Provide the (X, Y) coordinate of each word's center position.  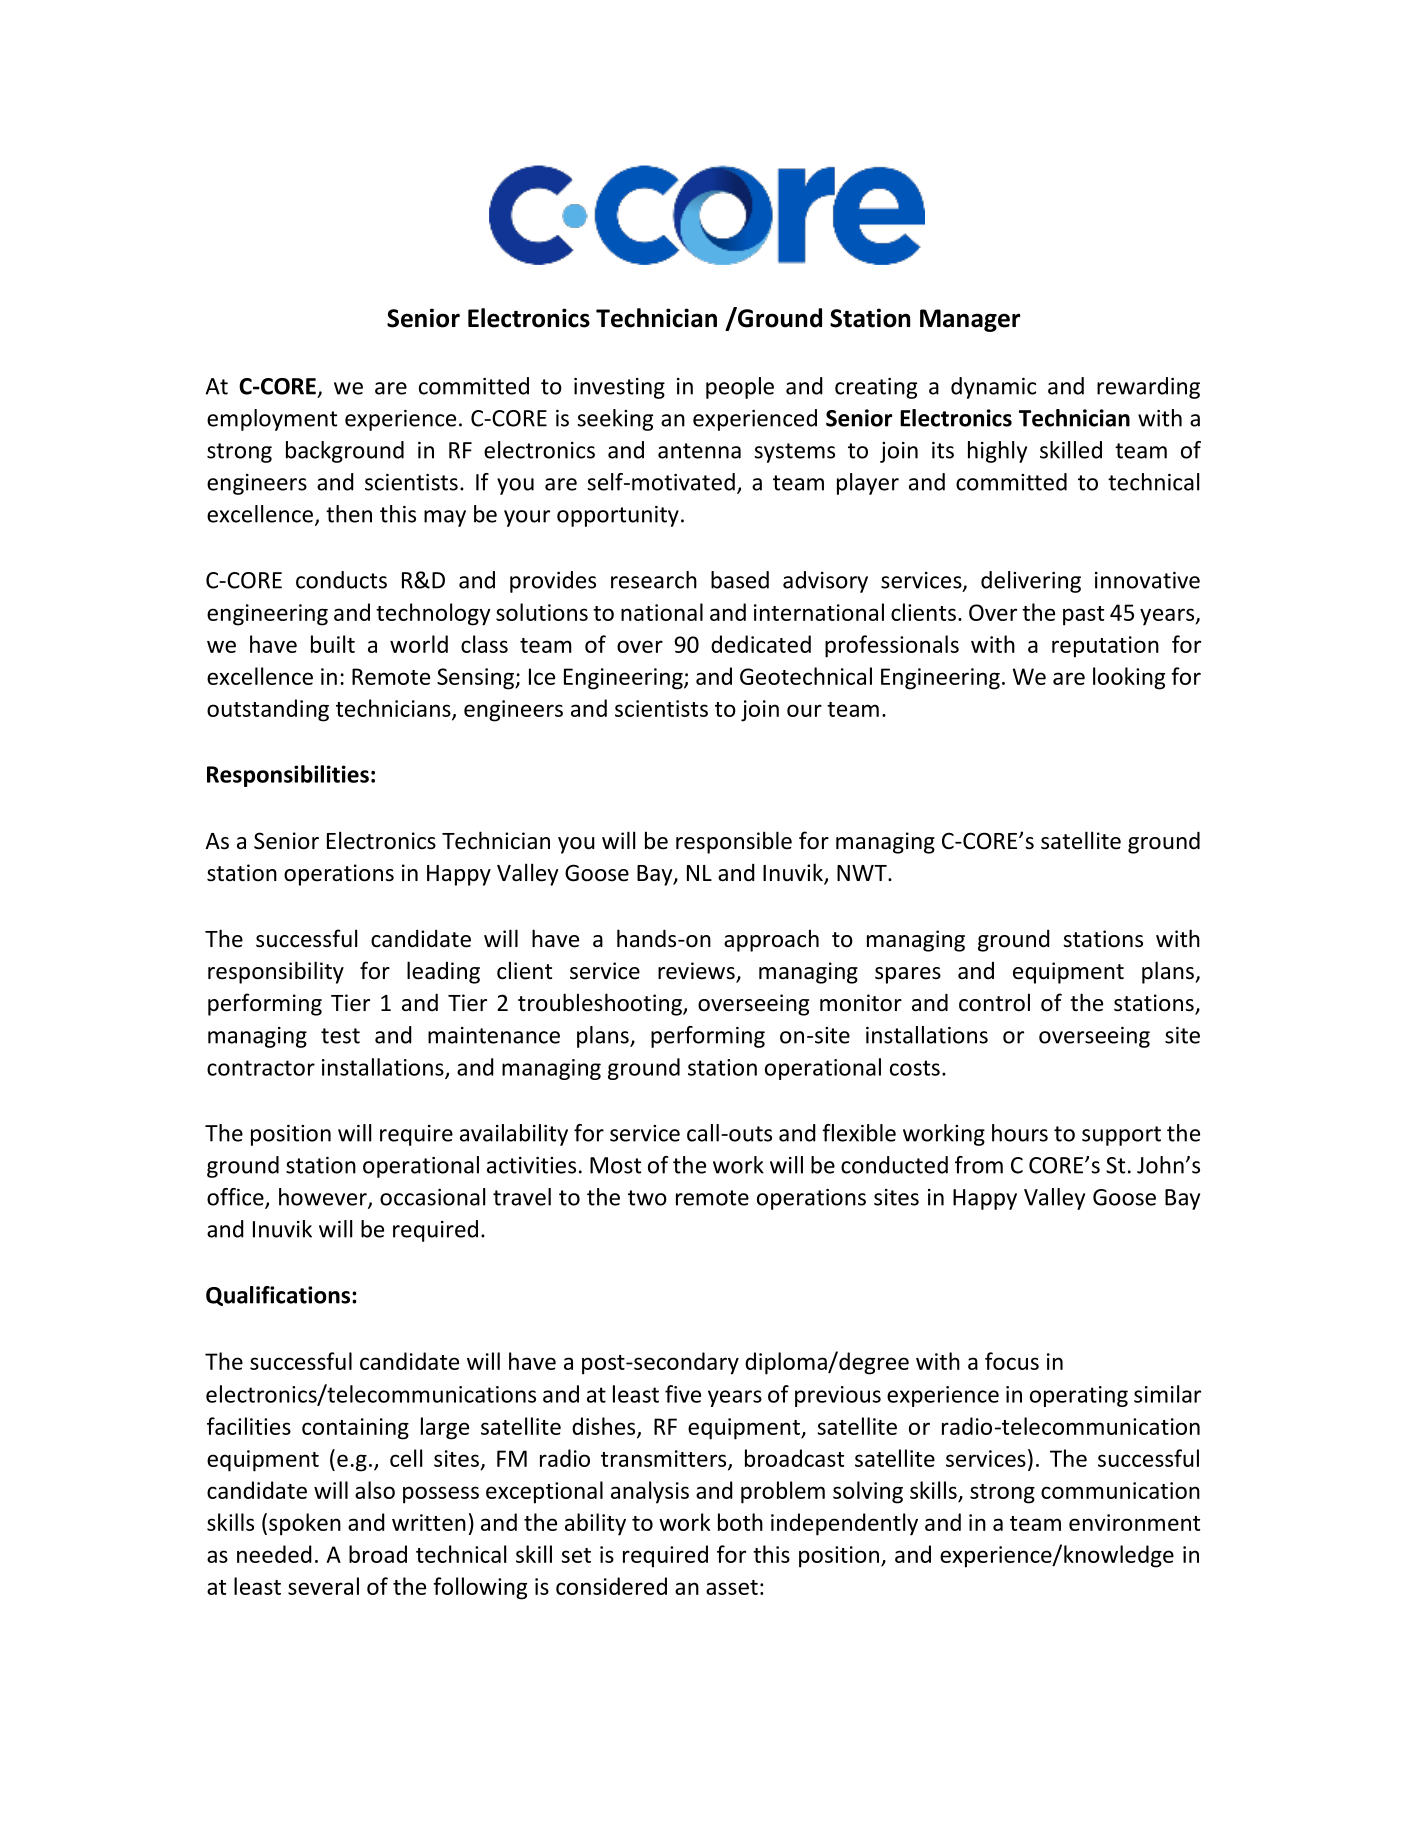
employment (272, 420)
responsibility (276, 972)
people (740, 388)
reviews (697, 972)
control (994, 1002)
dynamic (993, 388)
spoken (305, 1524)
